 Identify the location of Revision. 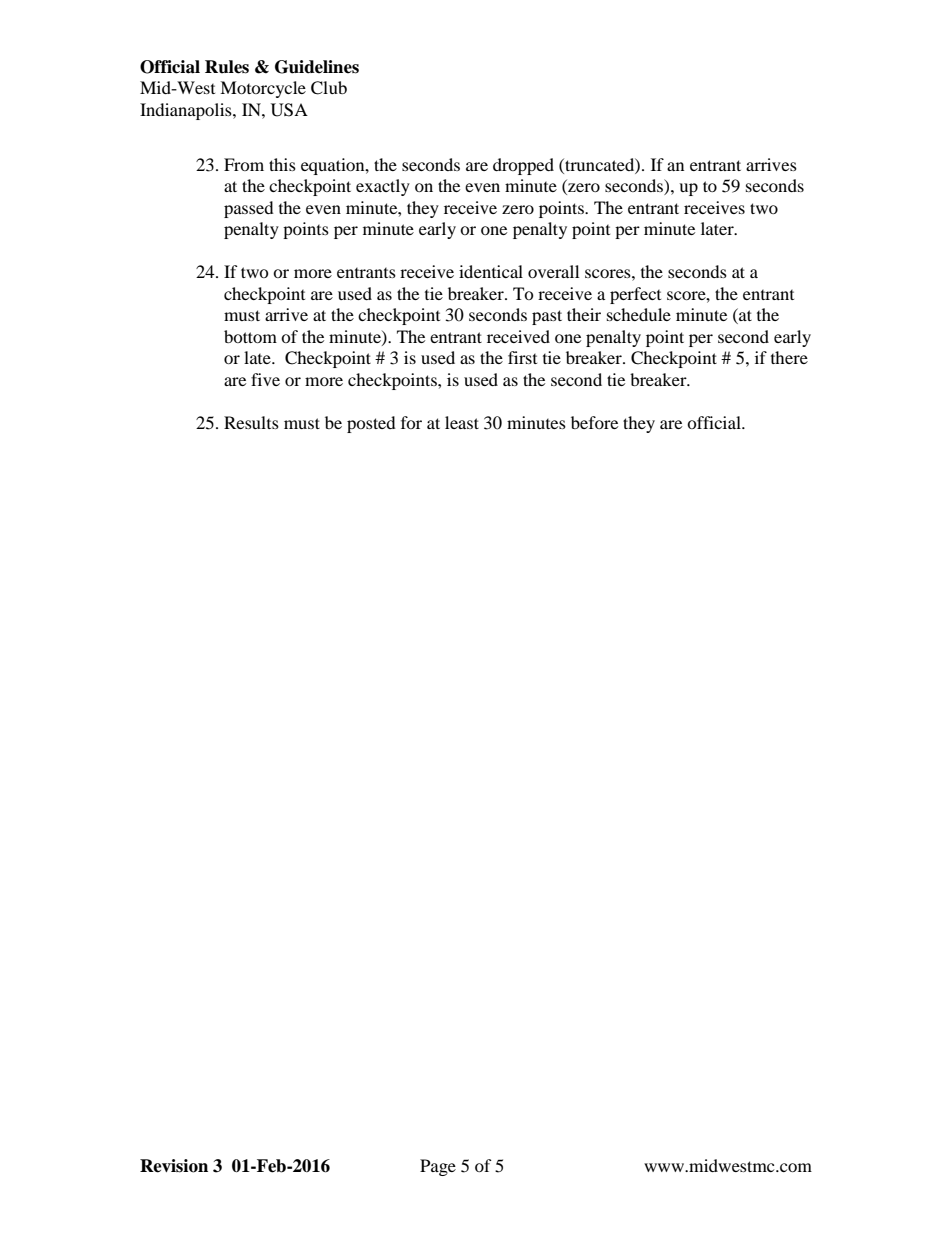
(174, 1166).
